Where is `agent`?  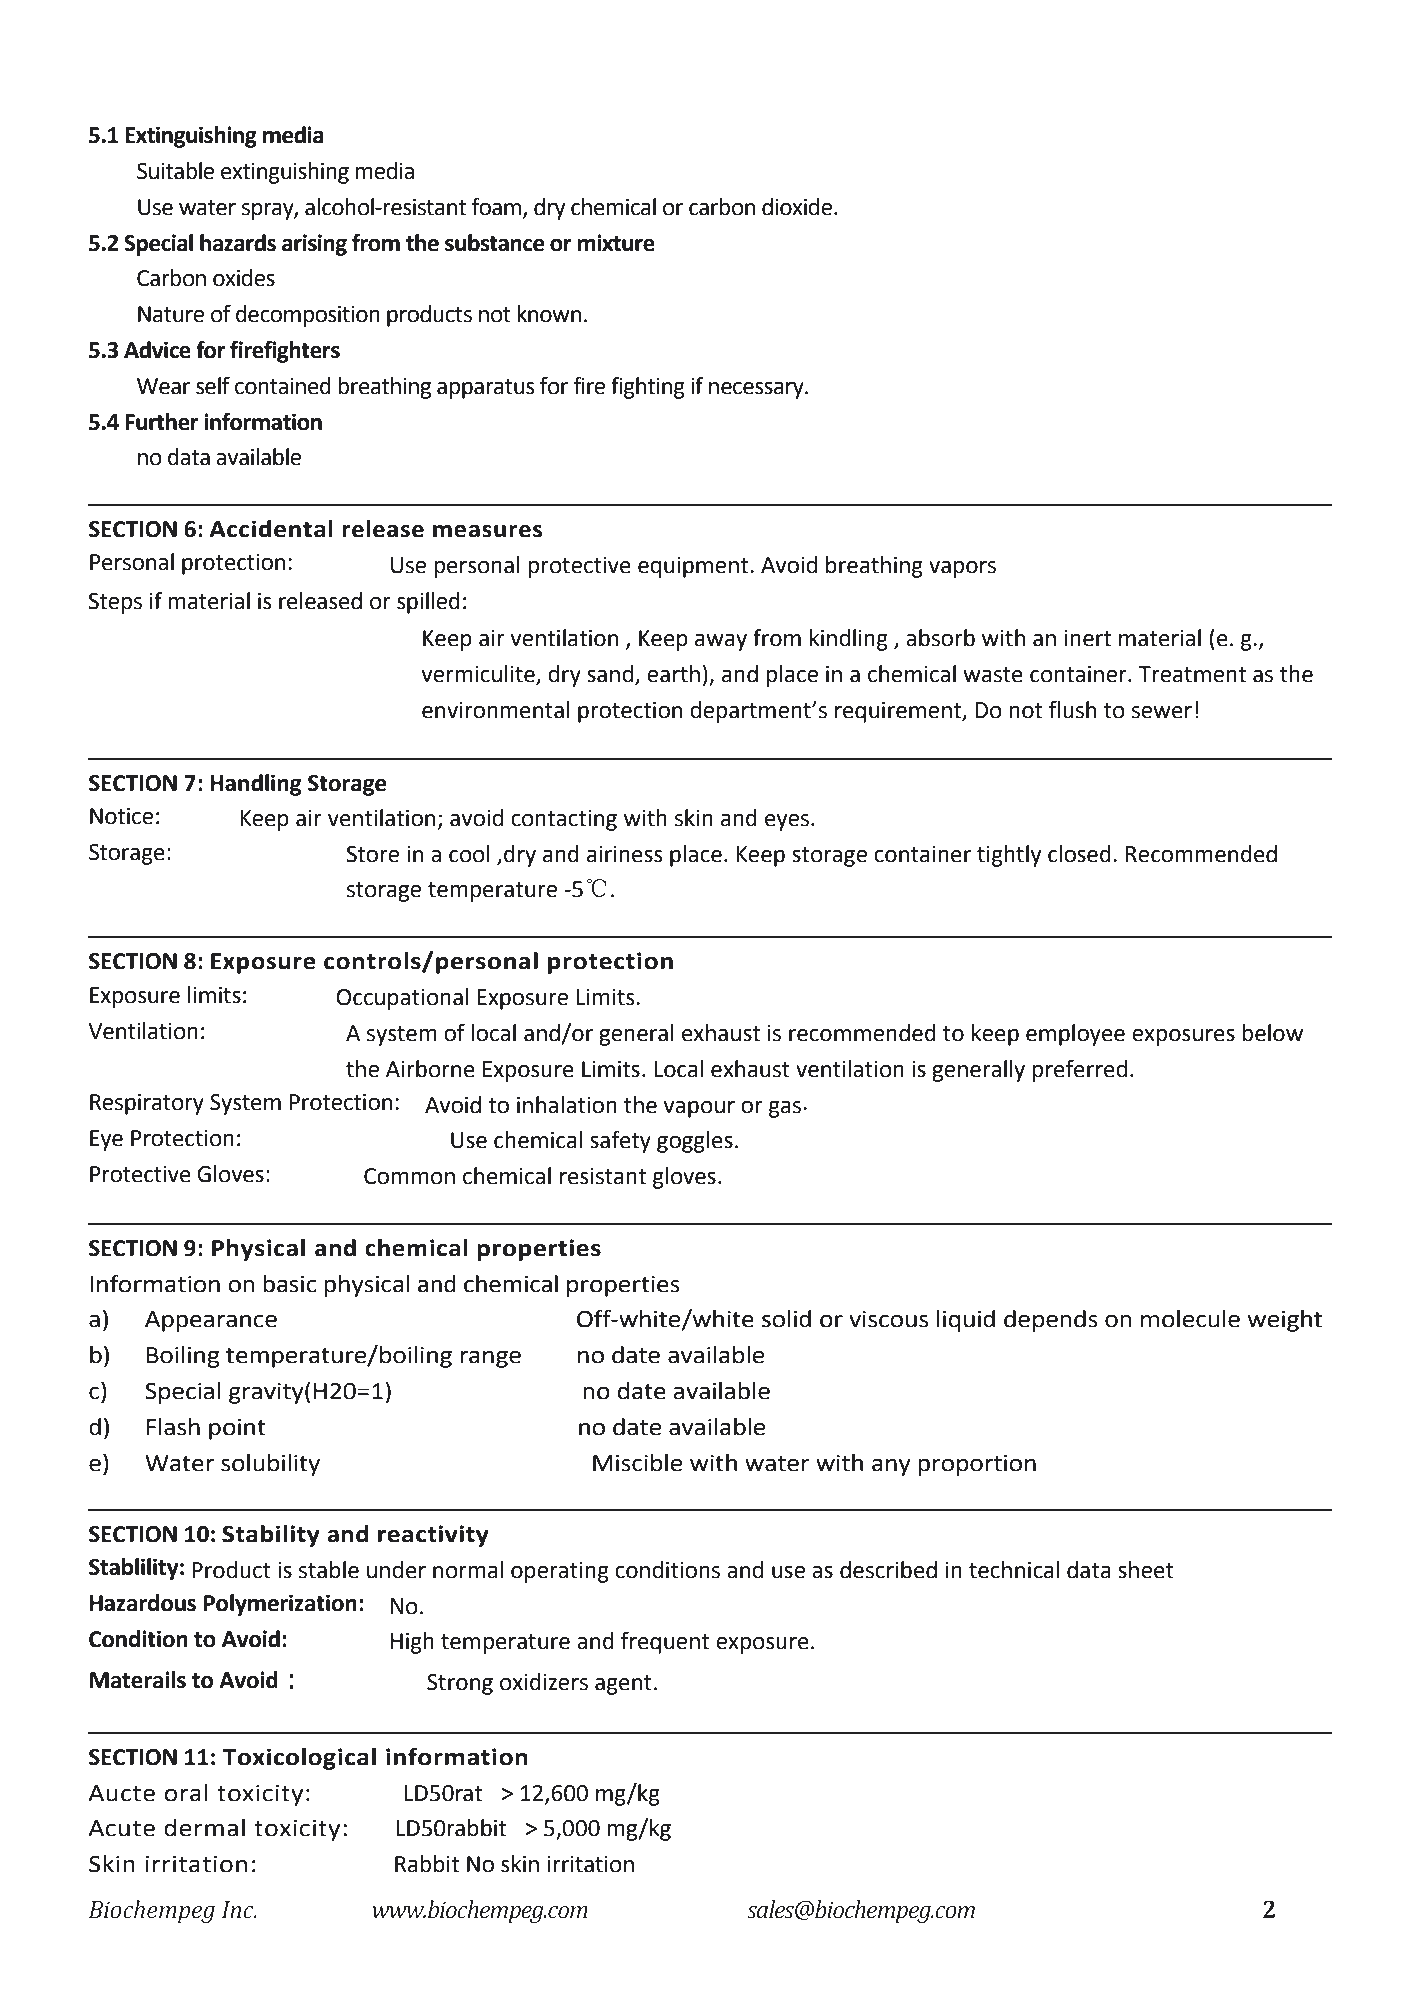
agent is located at coordinates (623, 1685).
